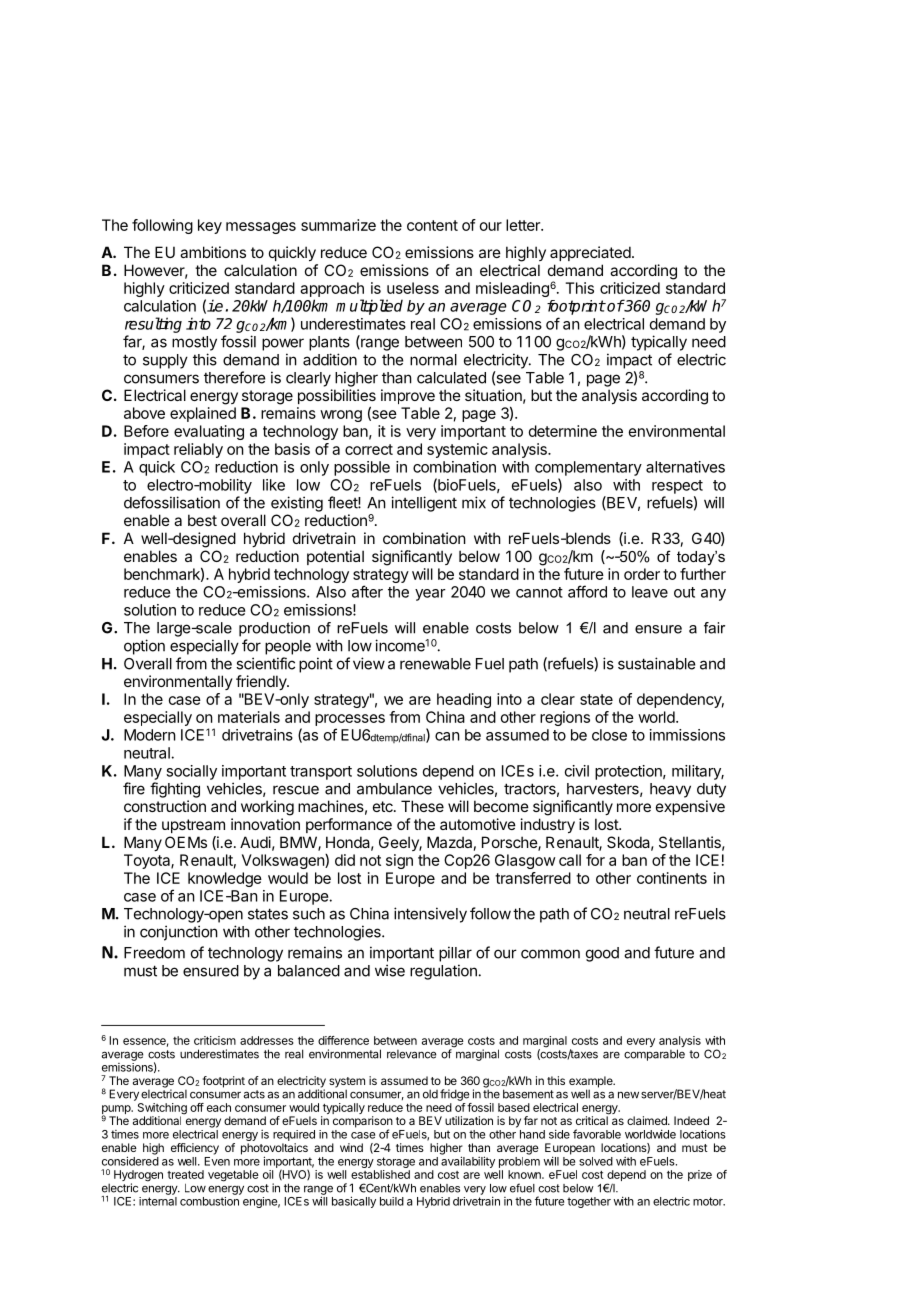 Image resolution: width=924 pixels, height=1307 pixels. I want to click on appreciated, so click(590, 253).
